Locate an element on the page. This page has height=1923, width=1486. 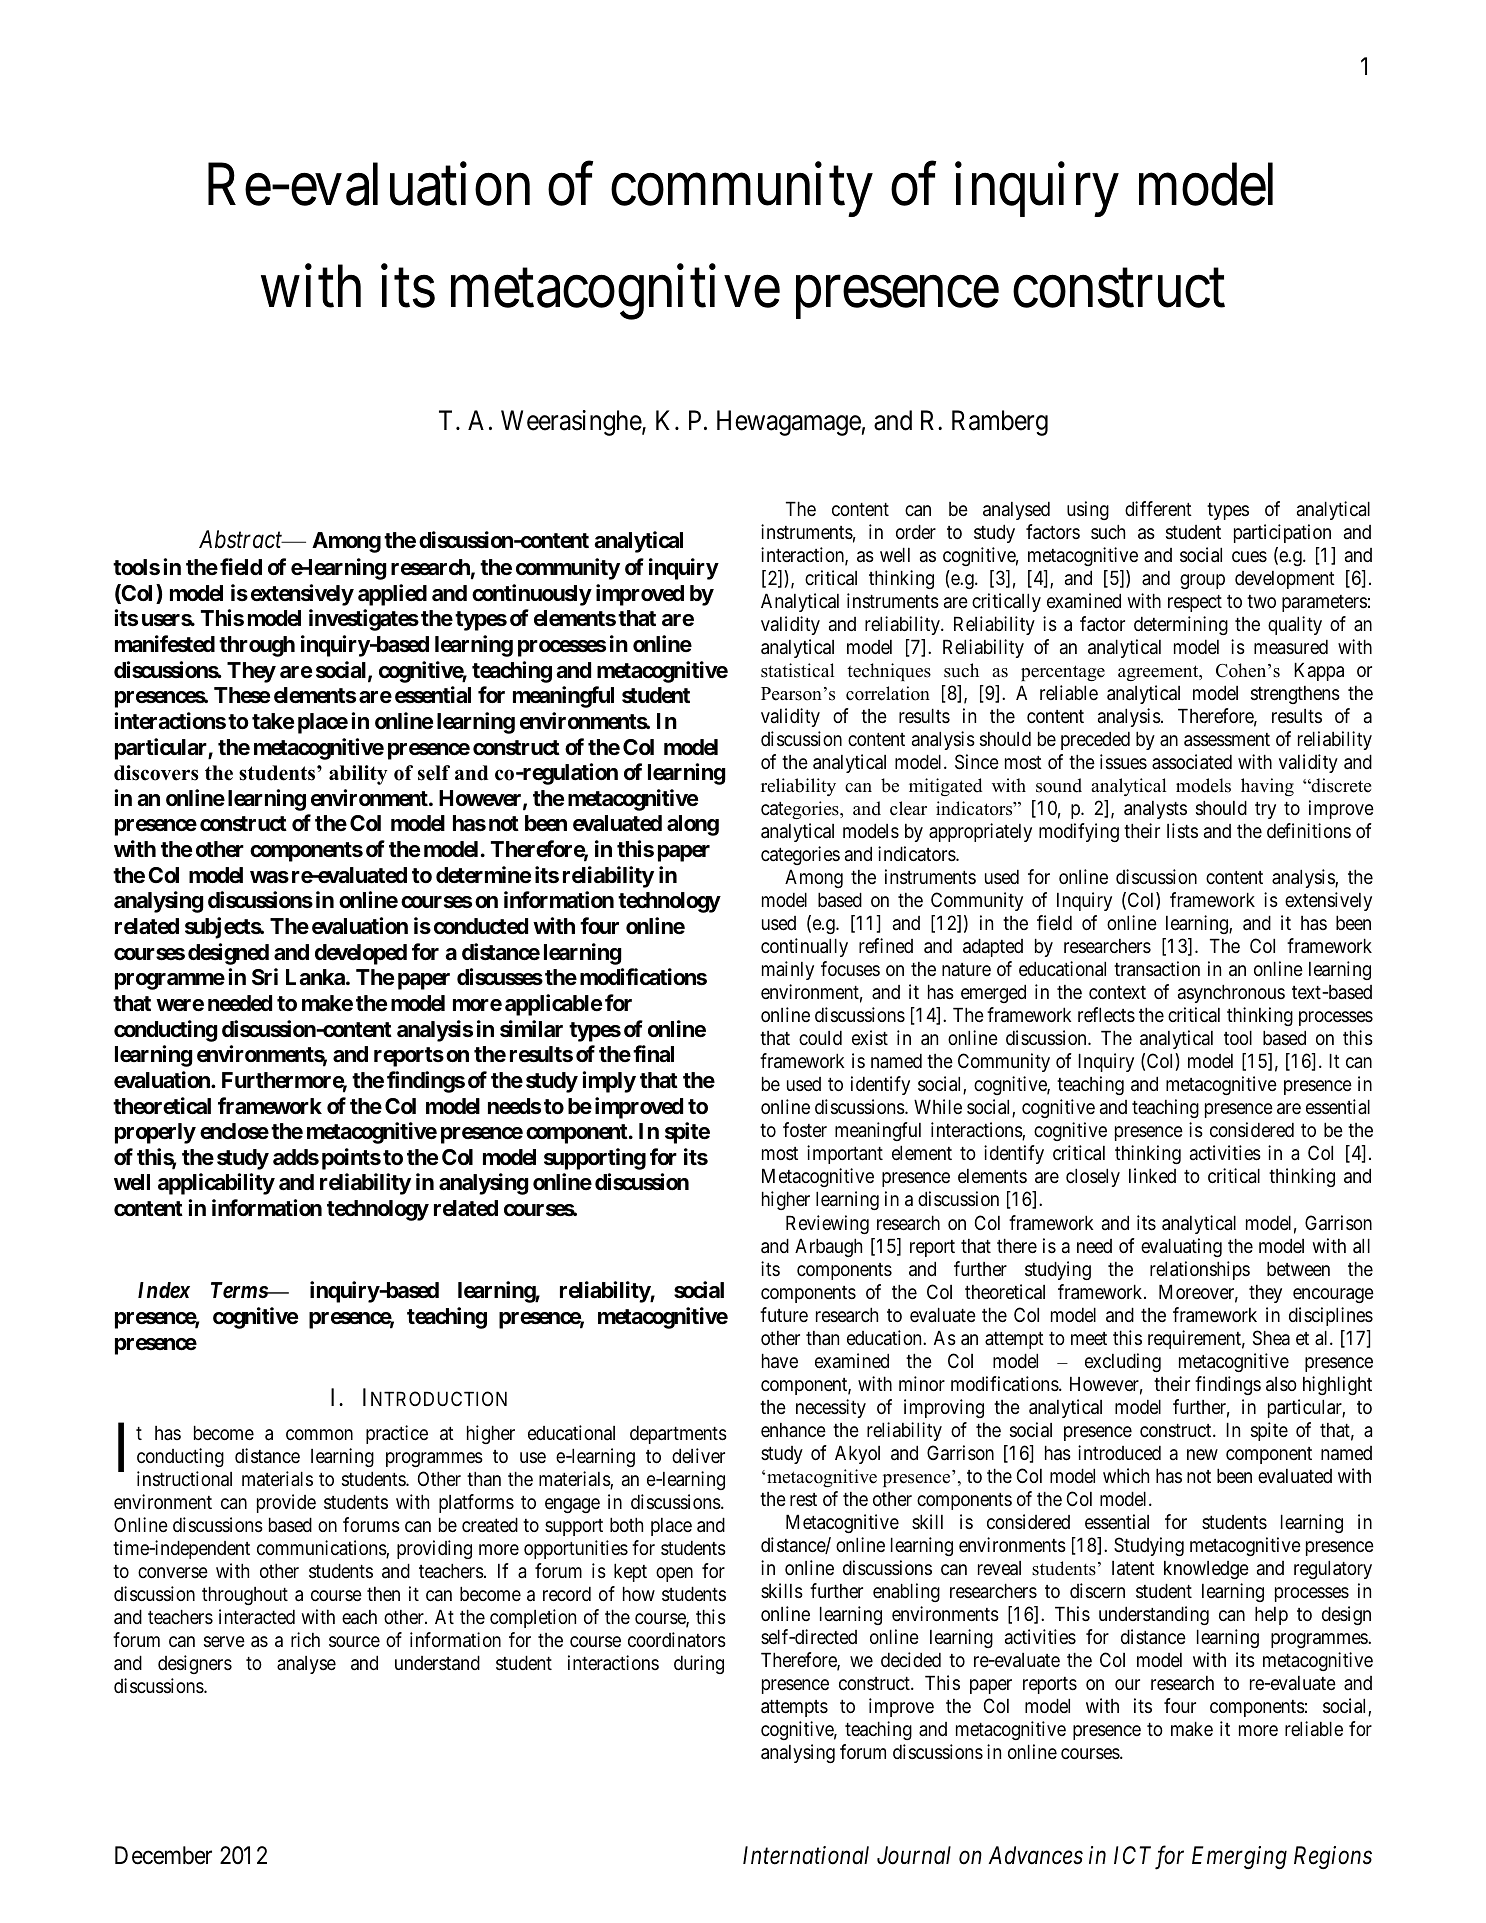
Reviewing is located at coordinates (827, 1224).
